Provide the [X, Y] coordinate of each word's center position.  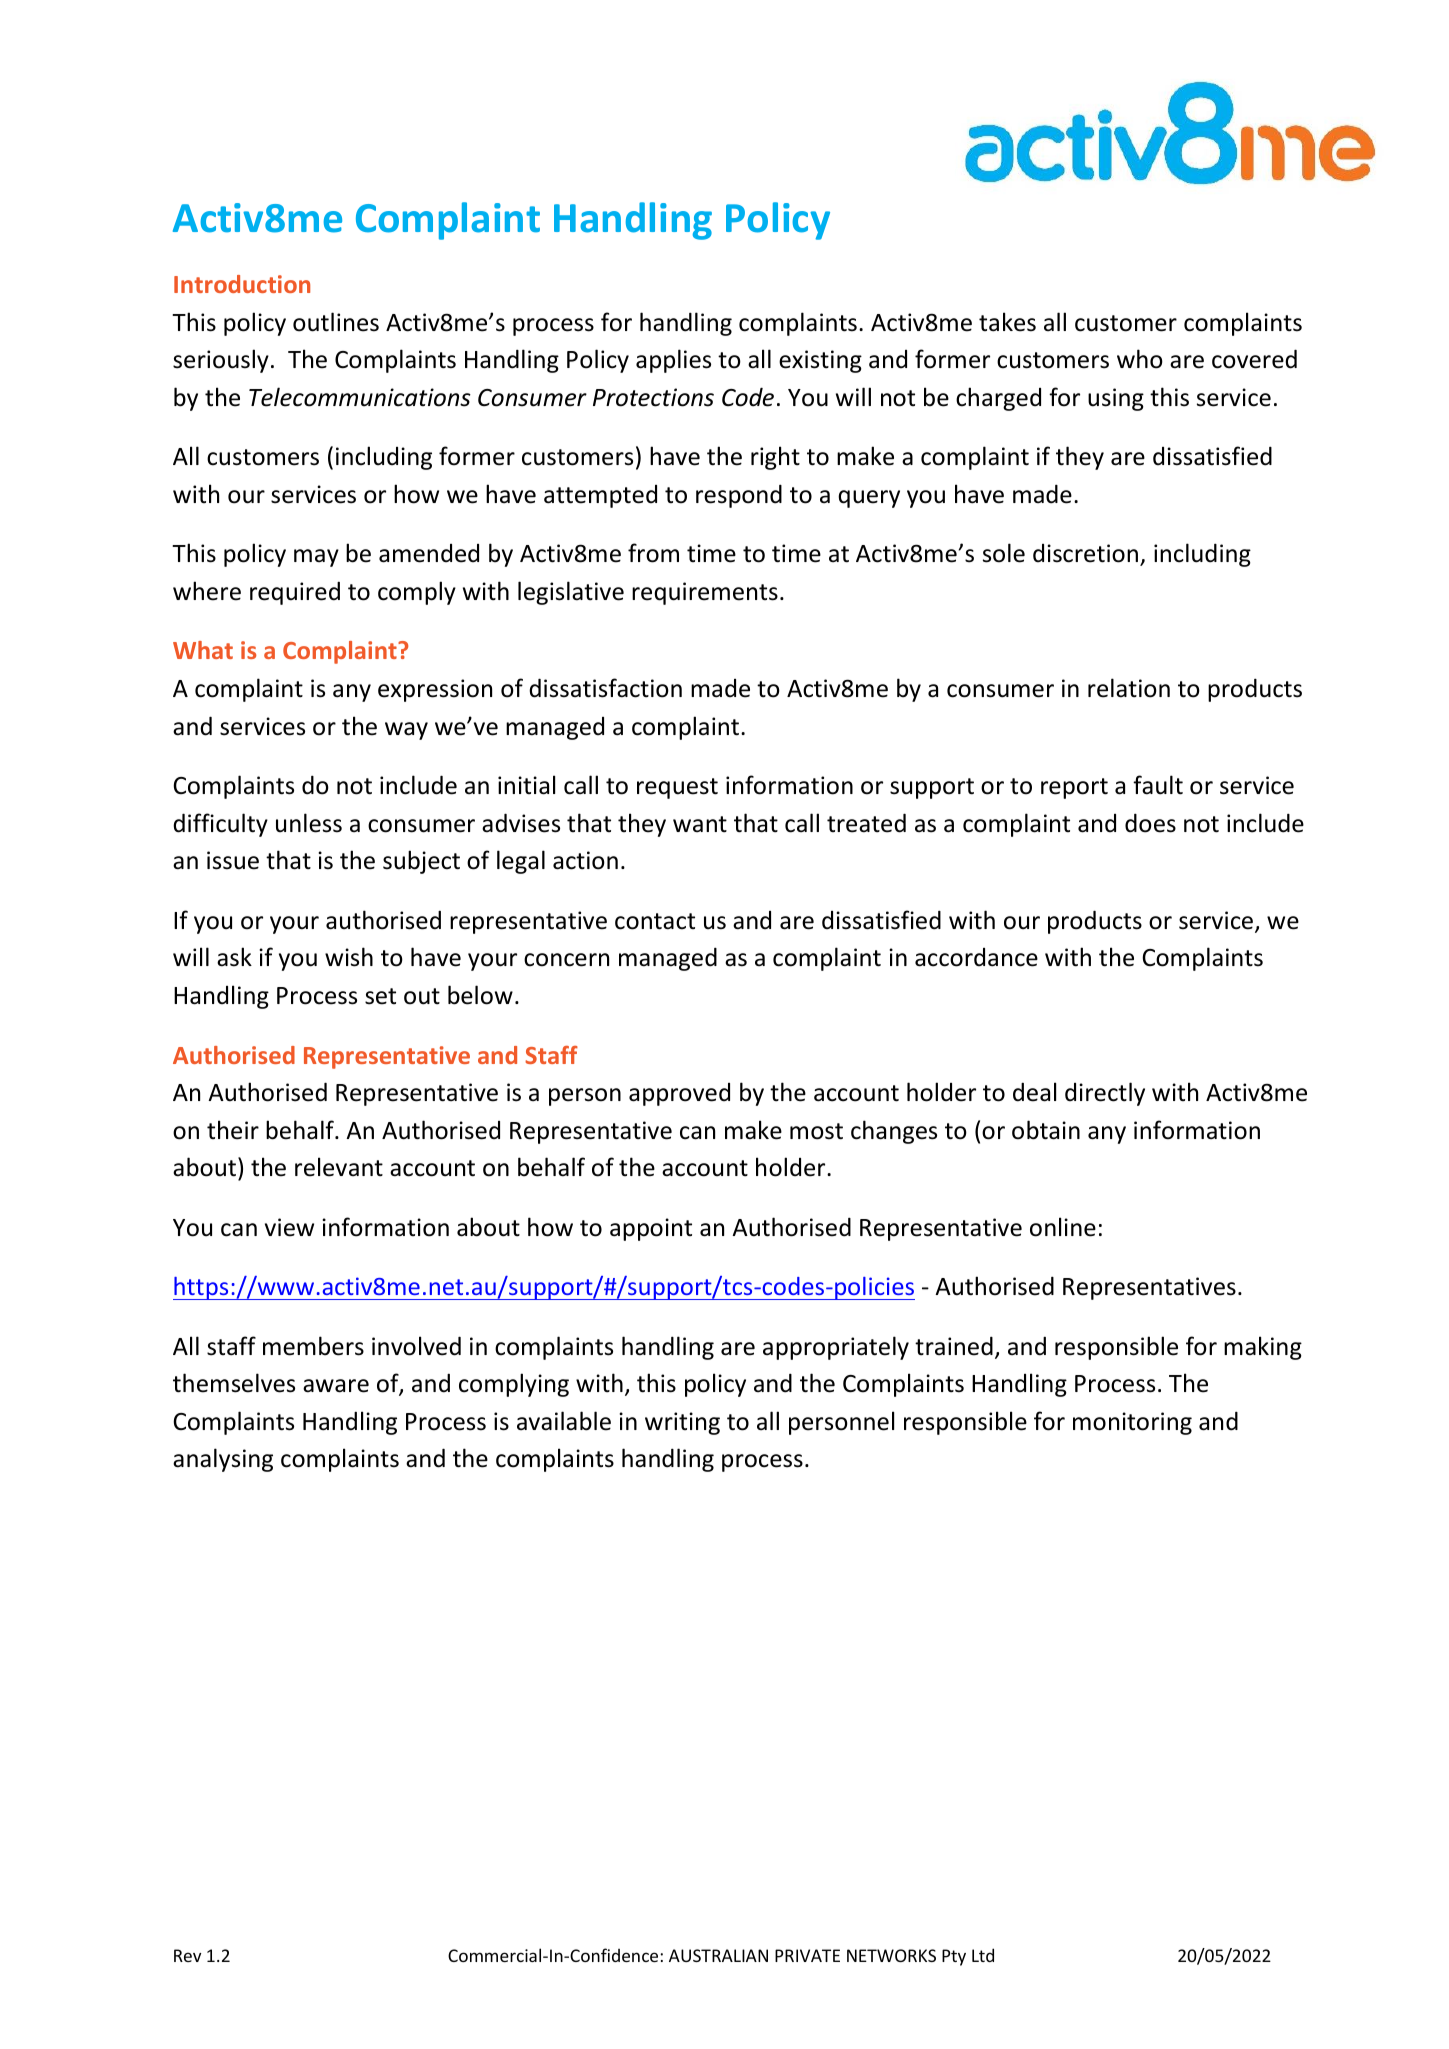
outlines [336, 322]
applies [673, 361]
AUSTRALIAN [718, 1955]
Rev [187, 1955]
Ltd [983, 1955]
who [1140, 359]
